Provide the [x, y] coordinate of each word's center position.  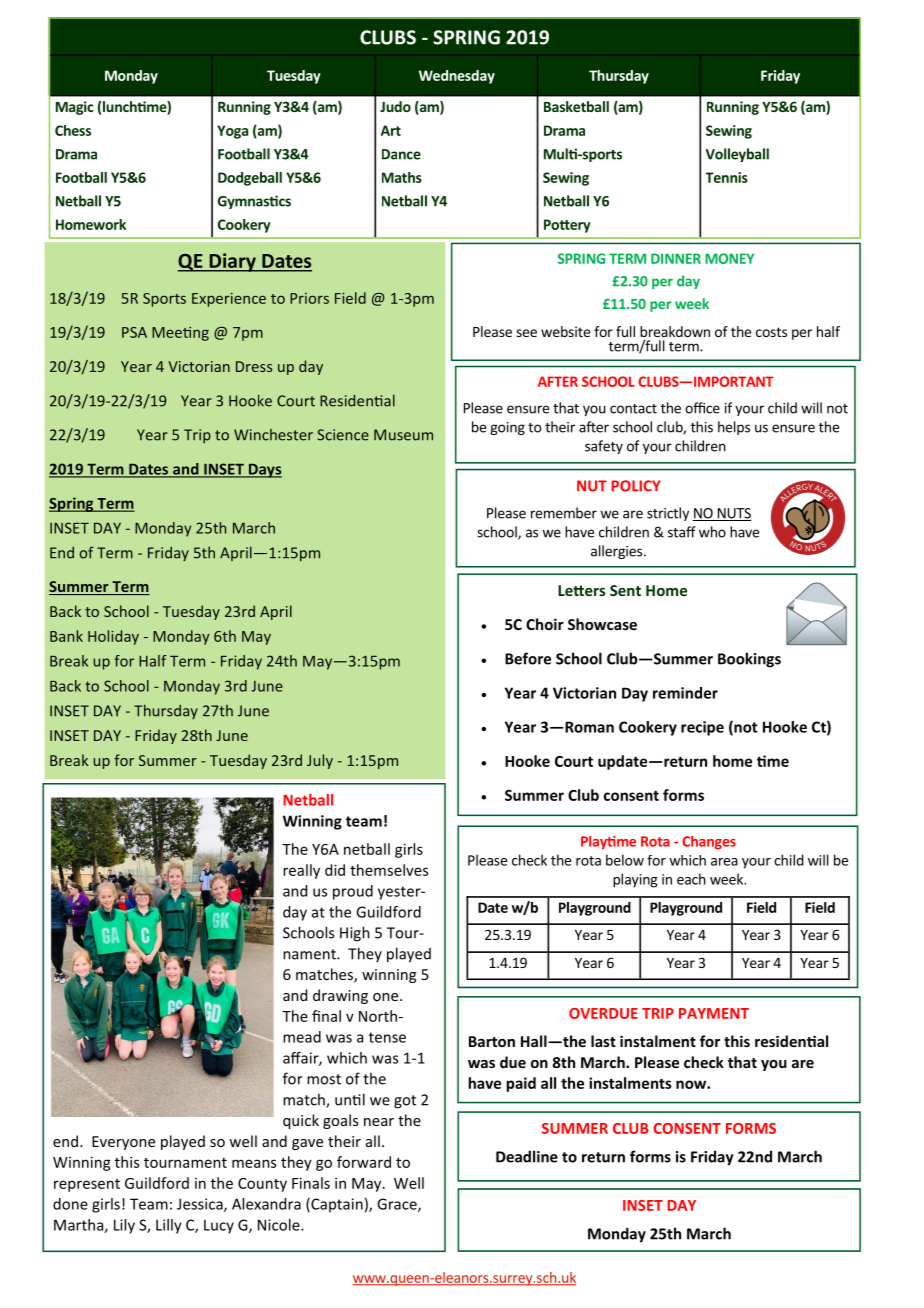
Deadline [527, 1156]
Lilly [169, 1226]
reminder [685, 693]
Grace [398, 1205]
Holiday [113, 637]
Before [528, 658]
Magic [75, 108]
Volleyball [737, 155]
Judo [395, 106]
